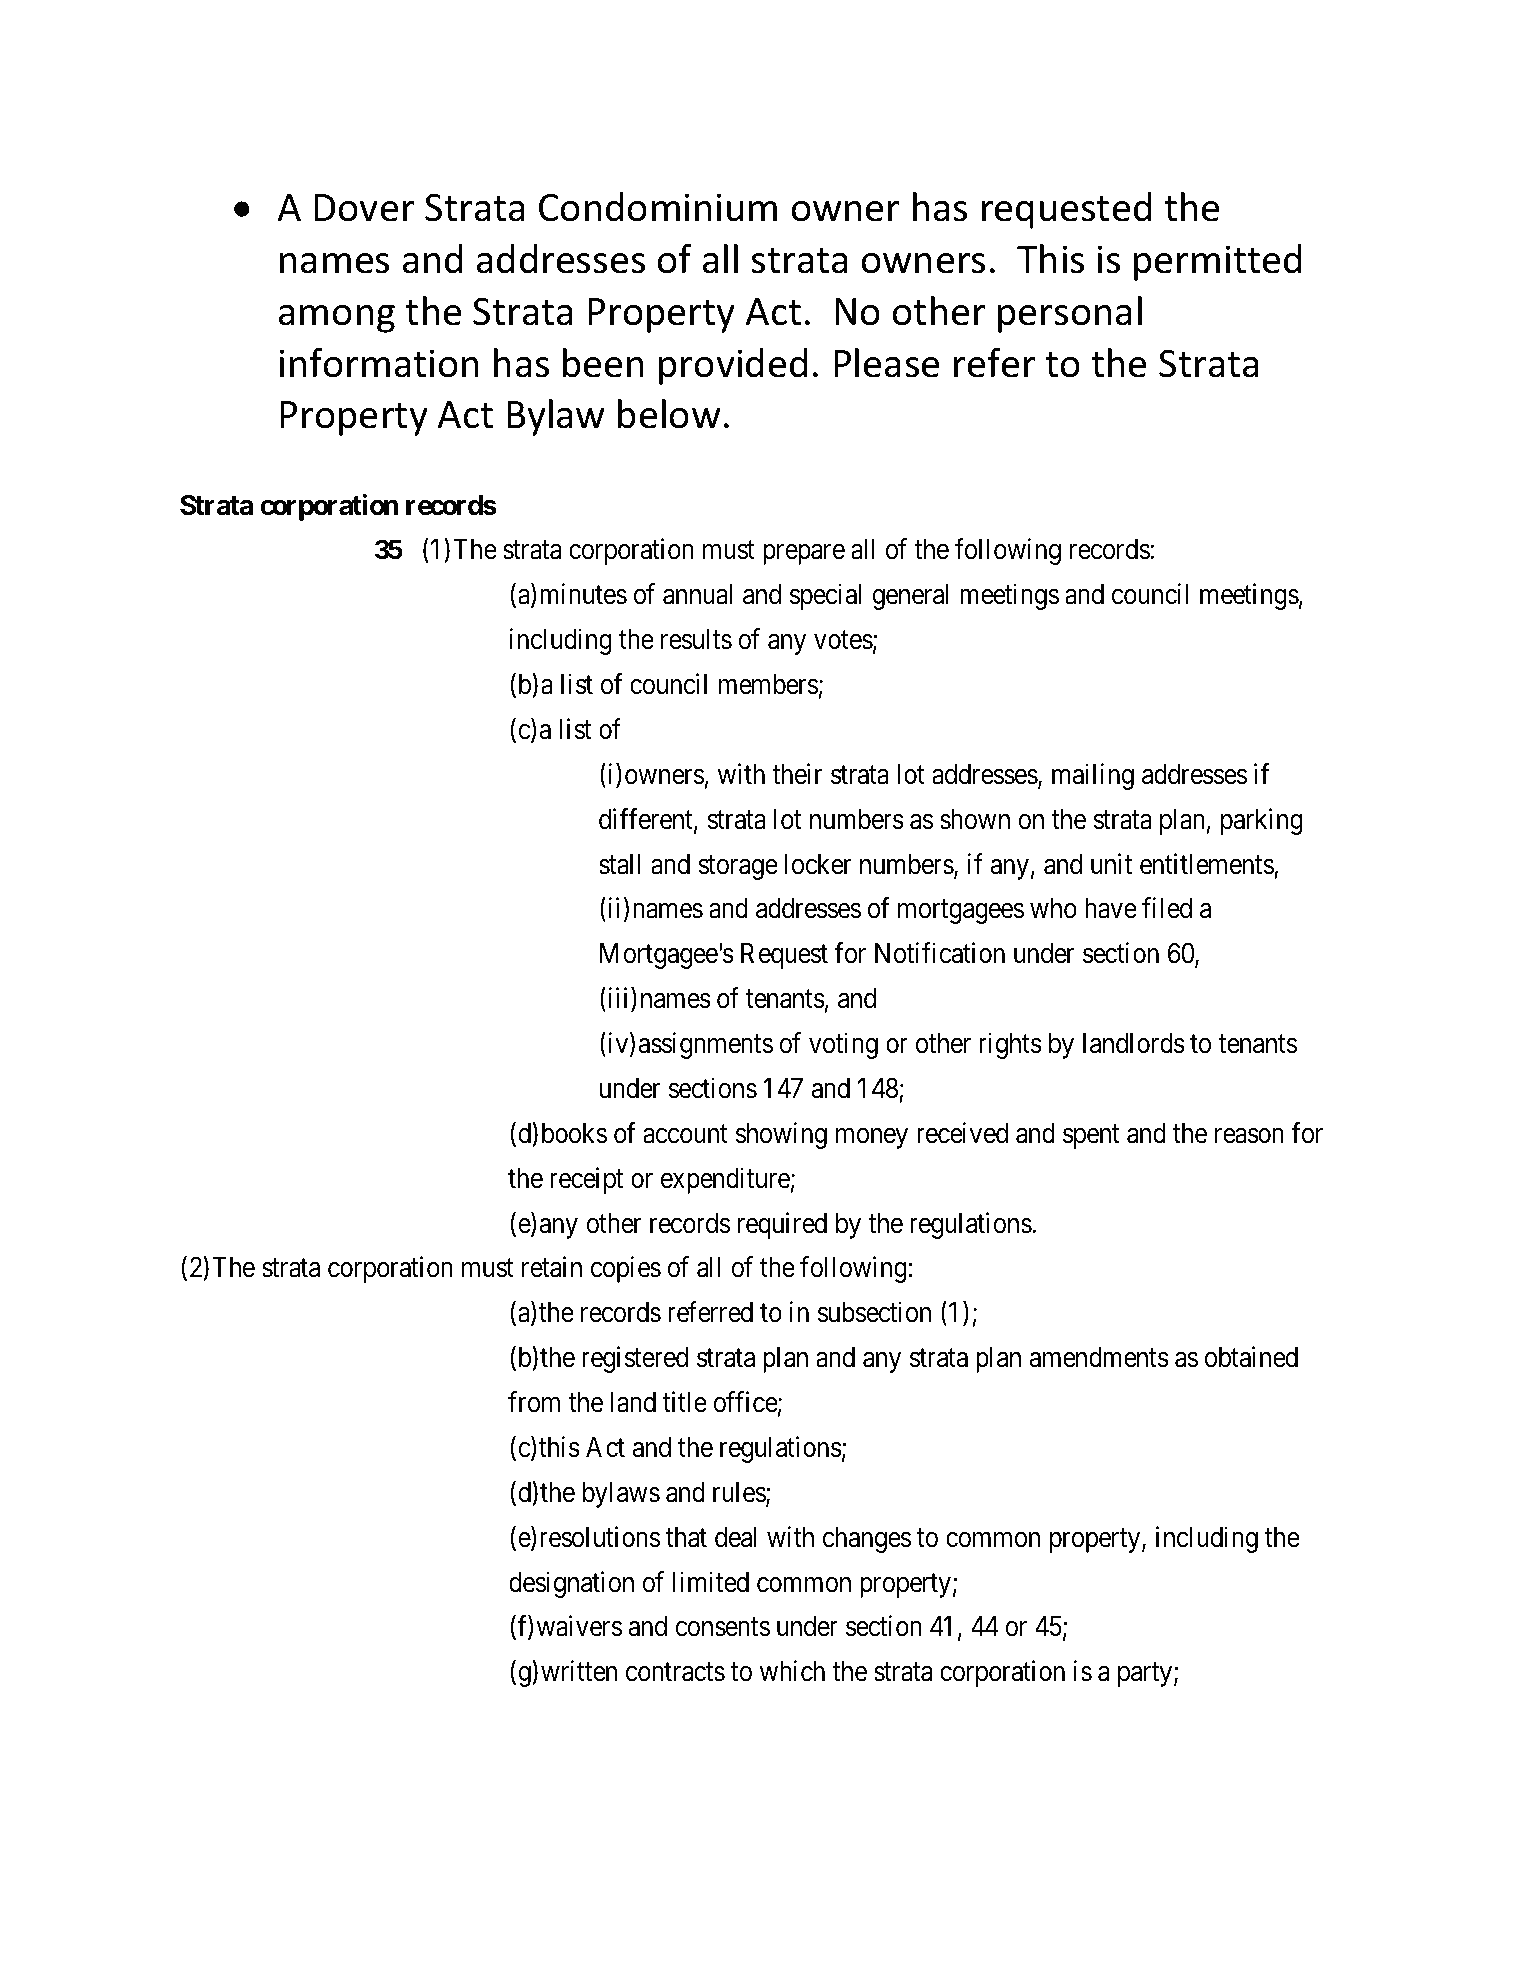 The image size is (1525, 1974). What do you see at coordinates (364, 208) in the screenshot?
I see `Dover` at bounding box center [364, 208].
